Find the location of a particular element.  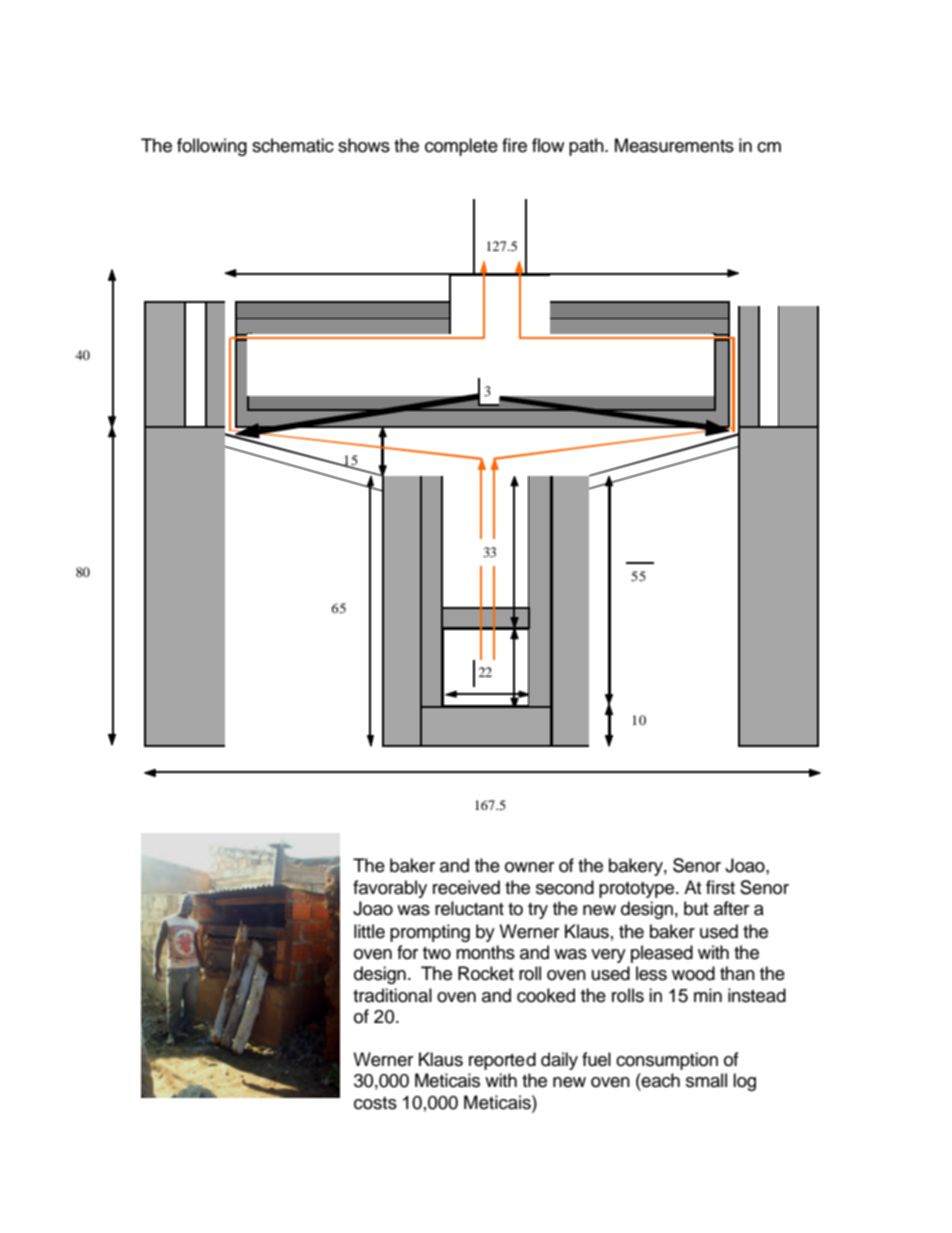

following is located at coordinates (212, 147).
